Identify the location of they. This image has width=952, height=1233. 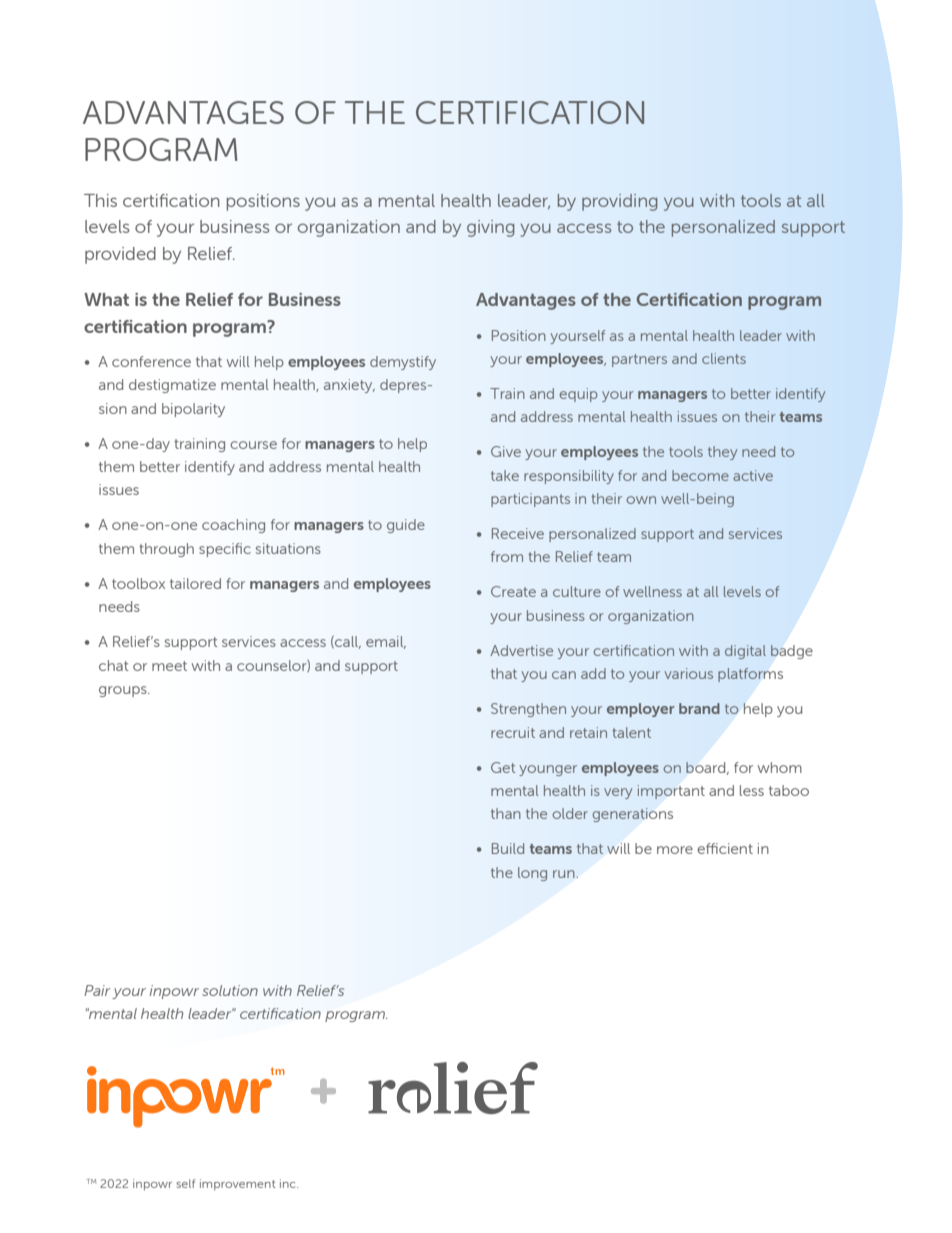
(722, 453).
